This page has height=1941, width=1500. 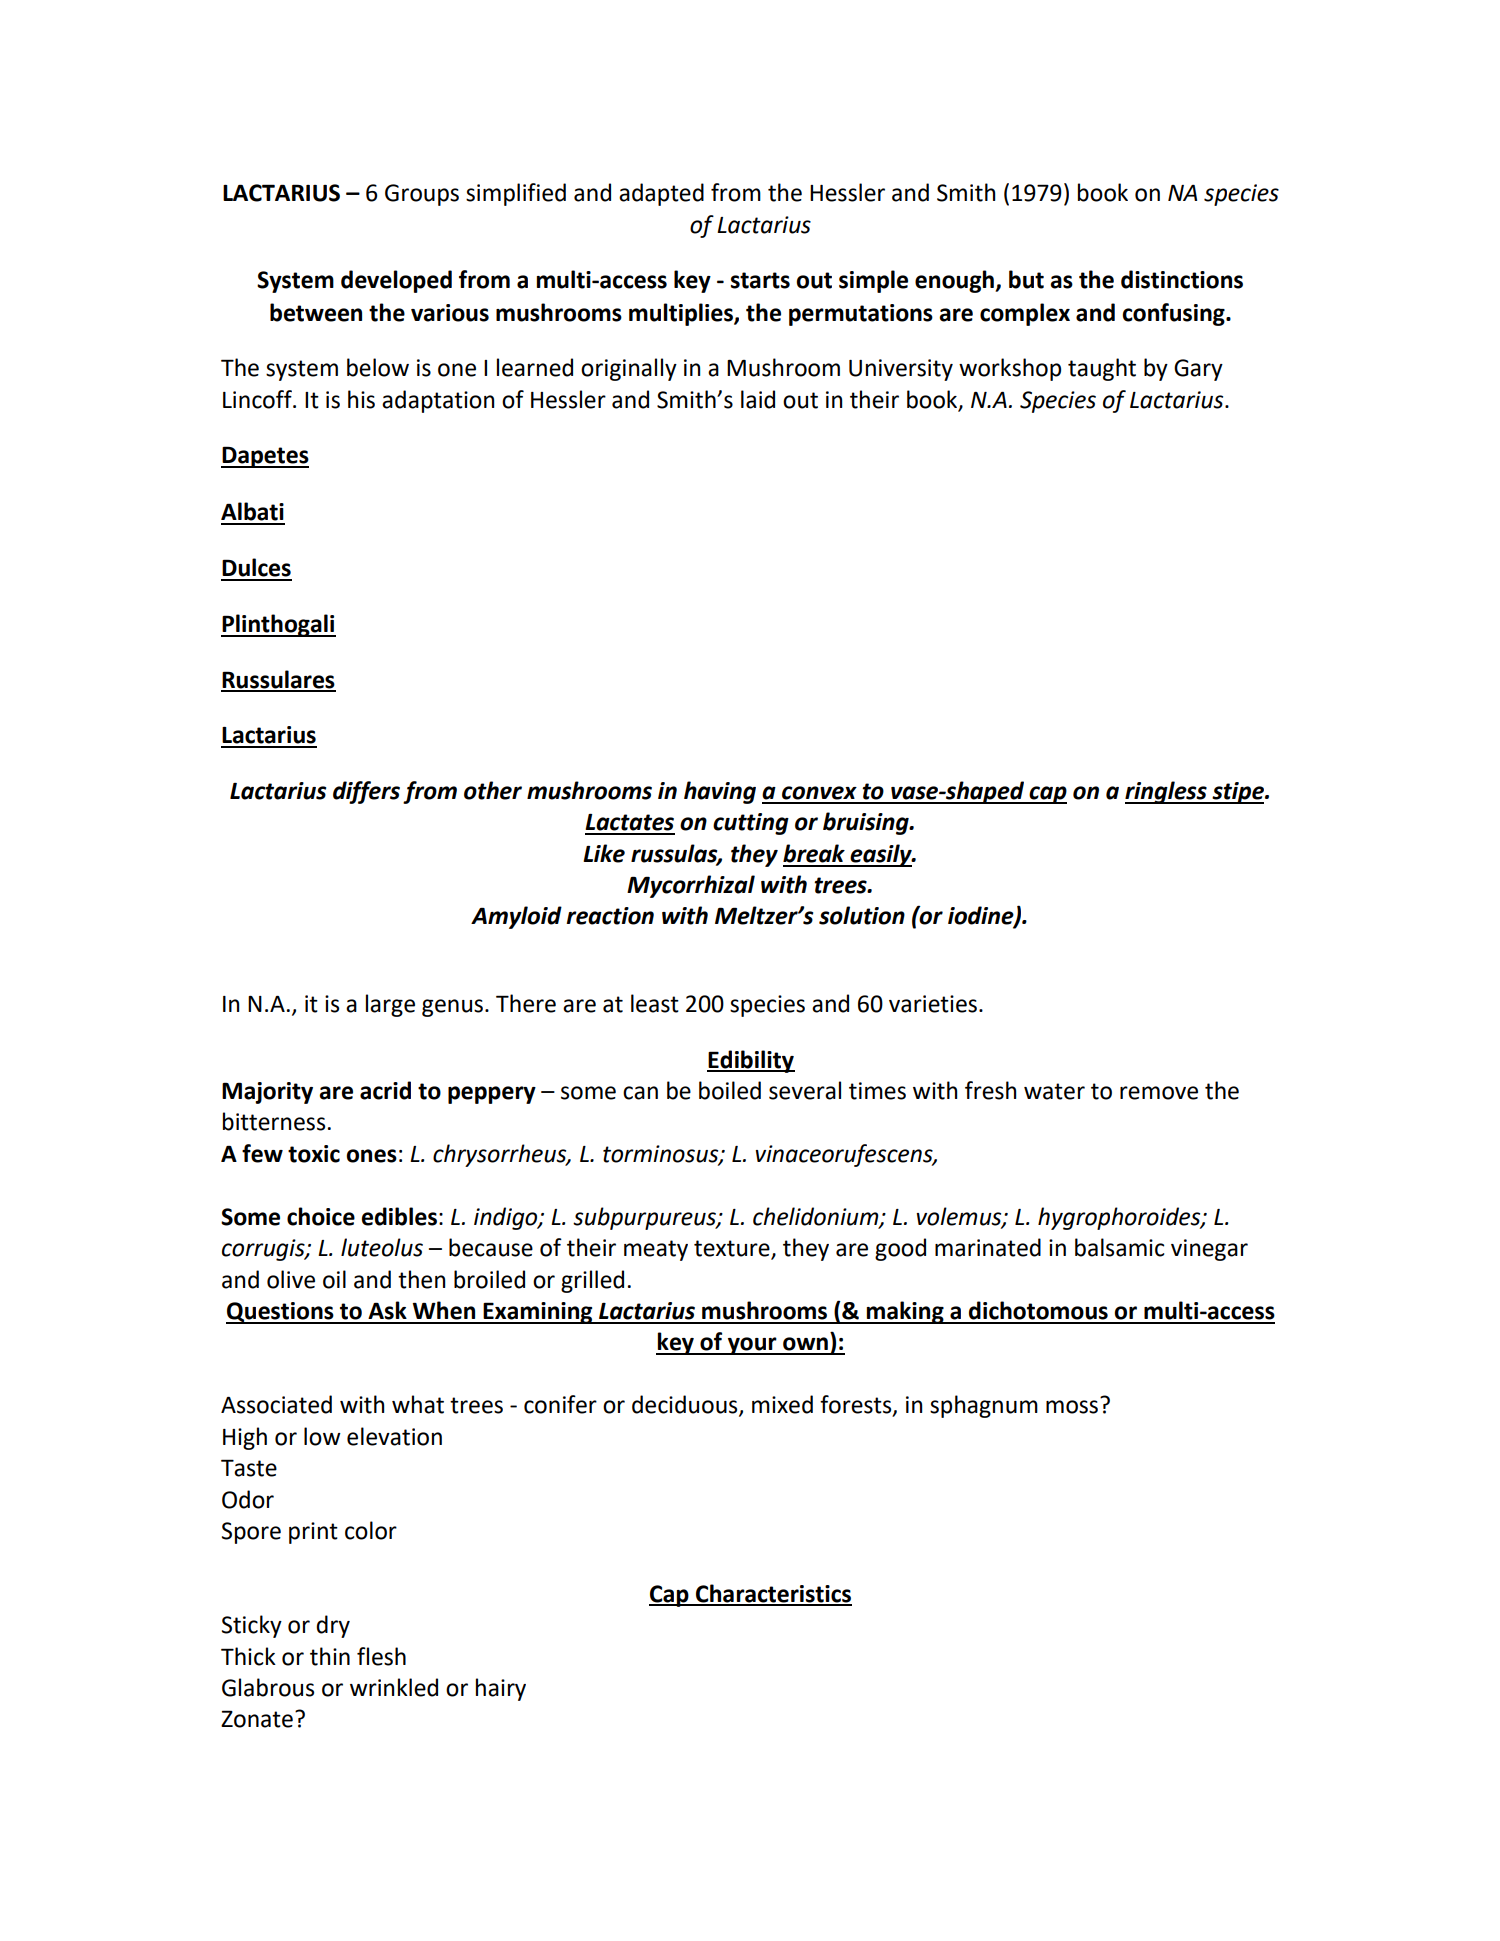 I want to click on moss, so click(x=1072, y=1407).
